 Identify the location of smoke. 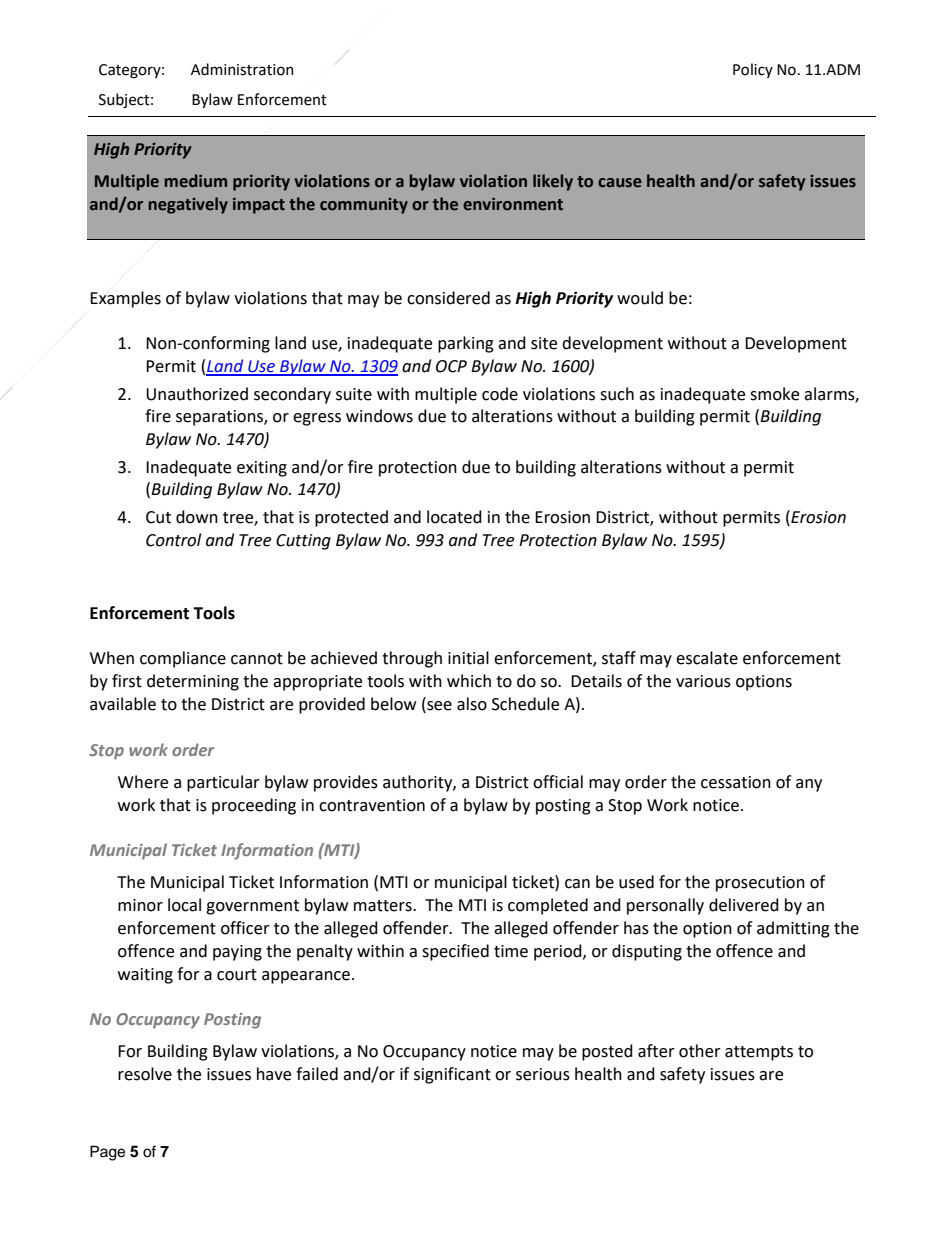
(774, 394).
